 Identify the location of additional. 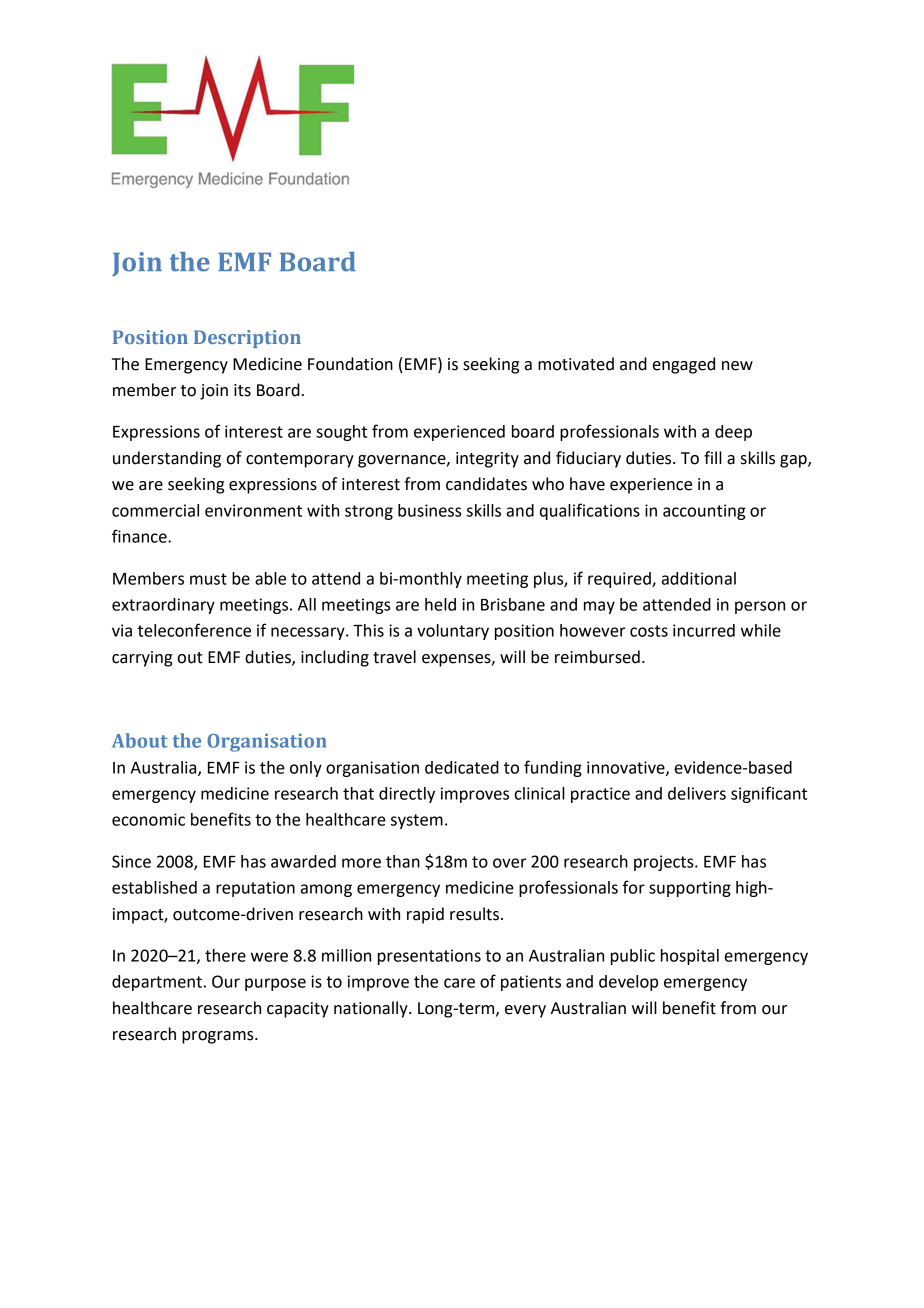
(699, 578).
